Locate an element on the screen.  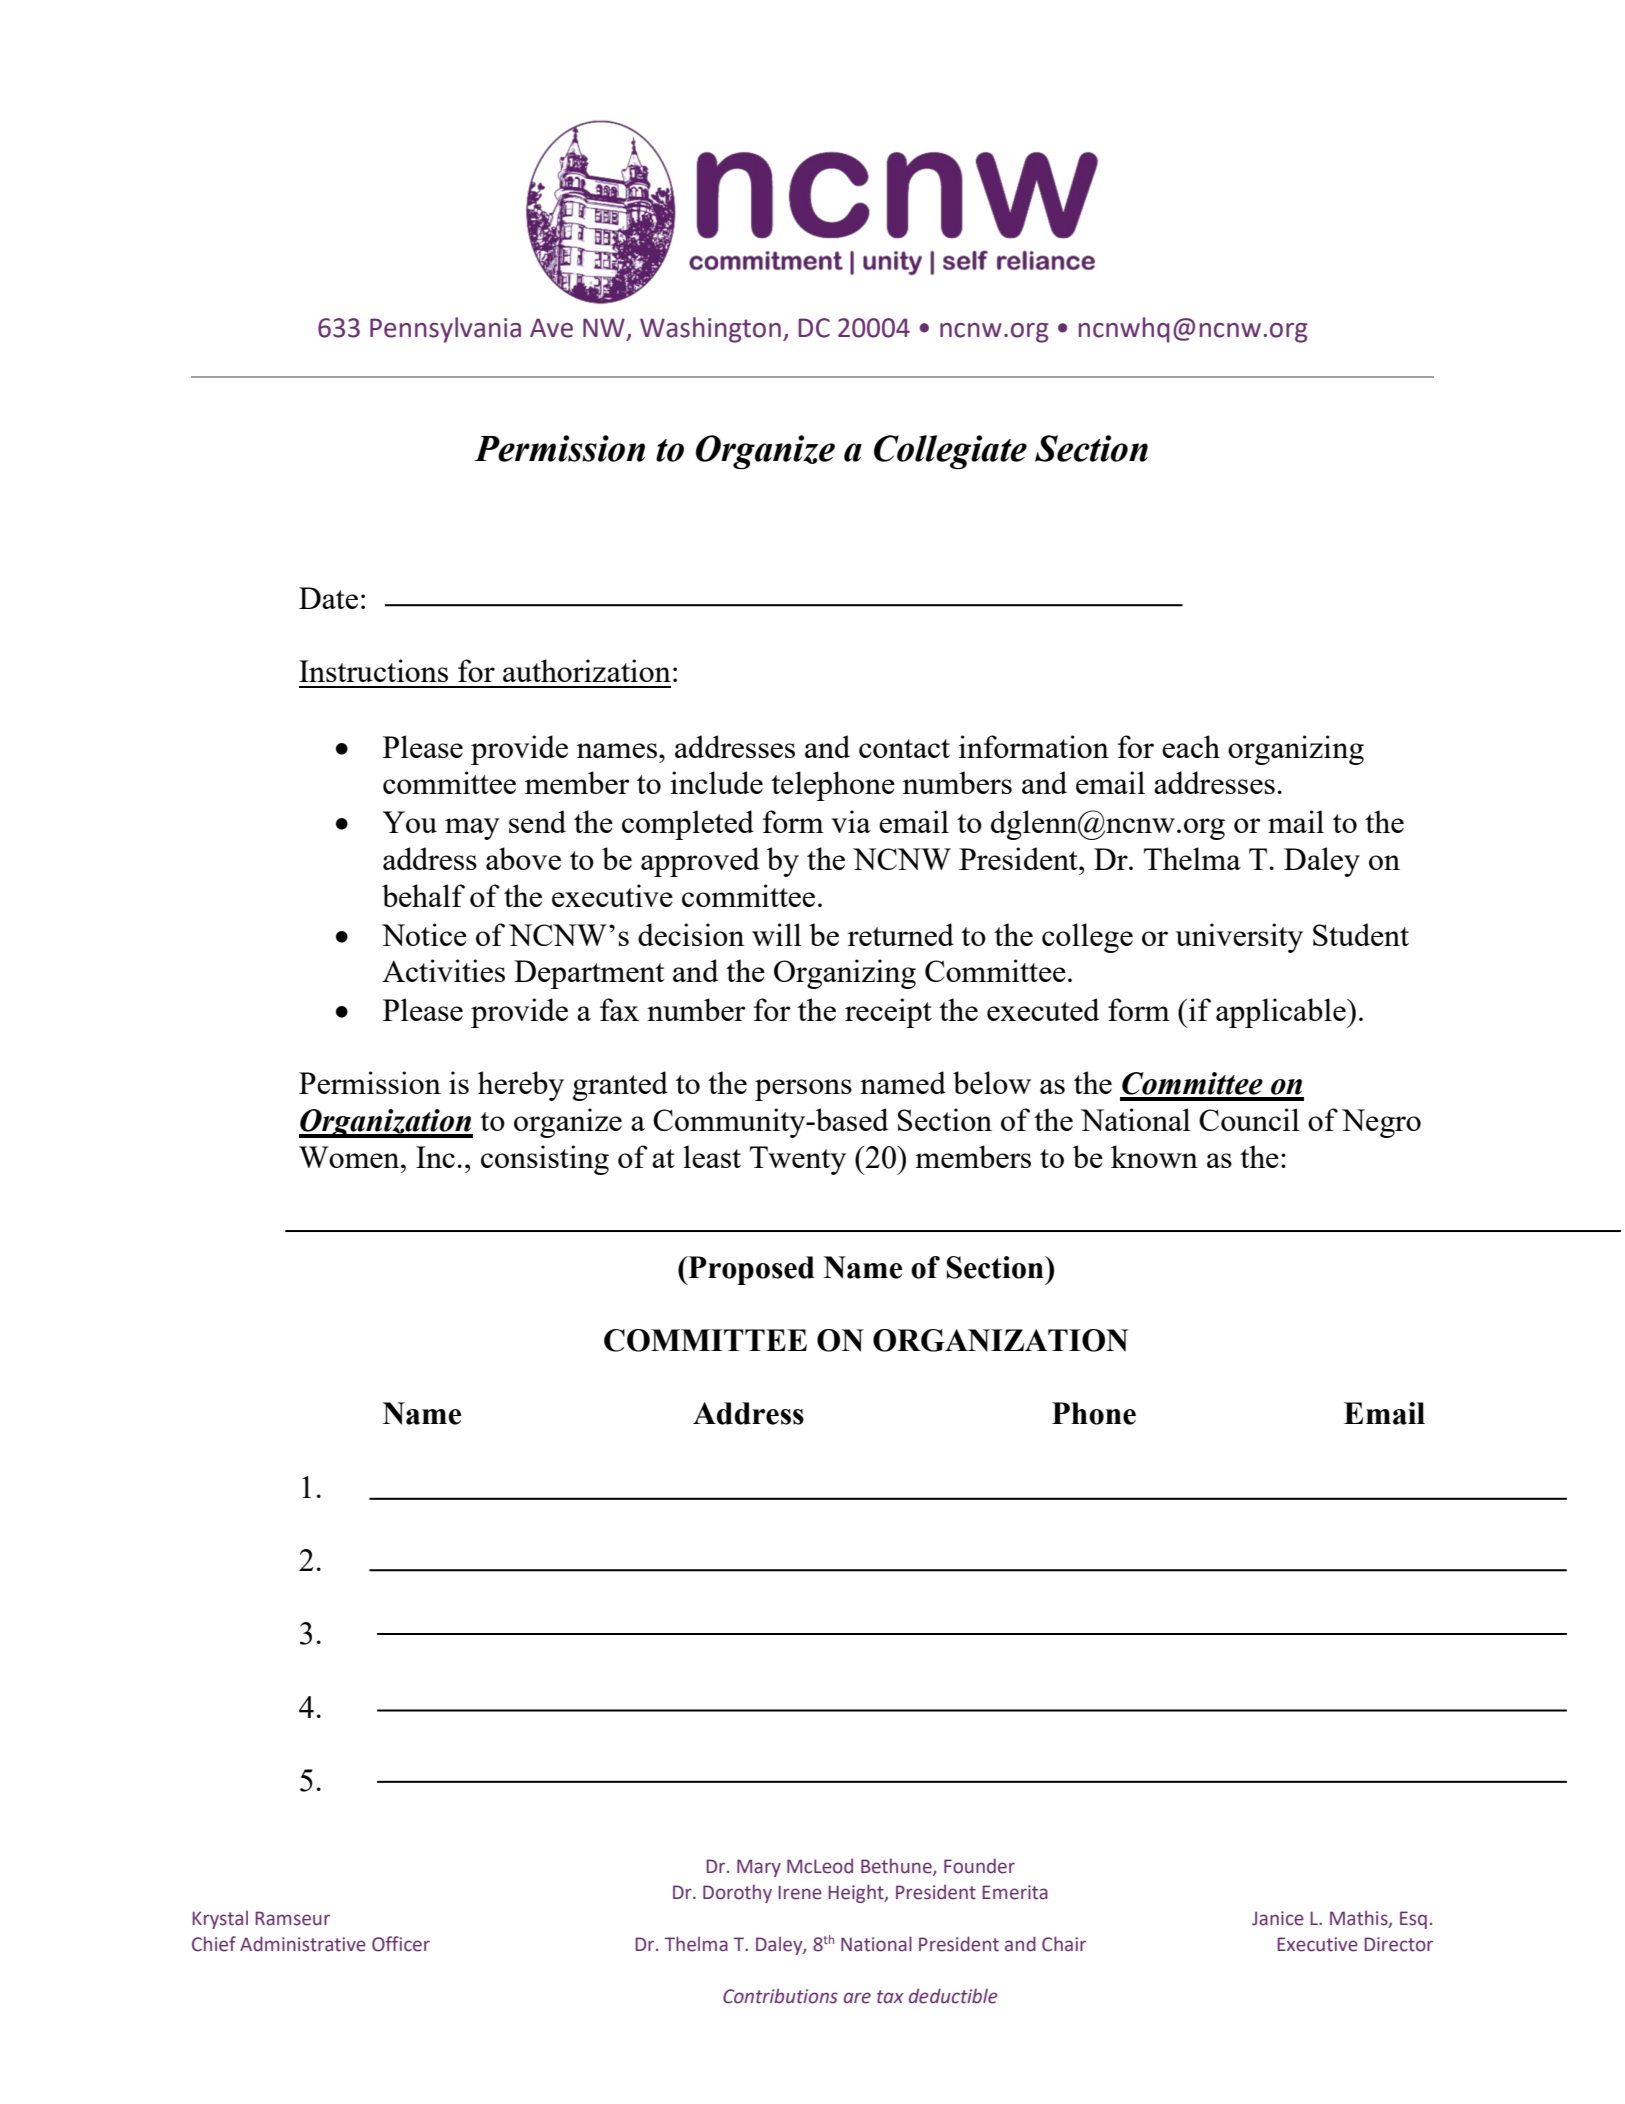
Washington is located at coordinates (710, 330).
